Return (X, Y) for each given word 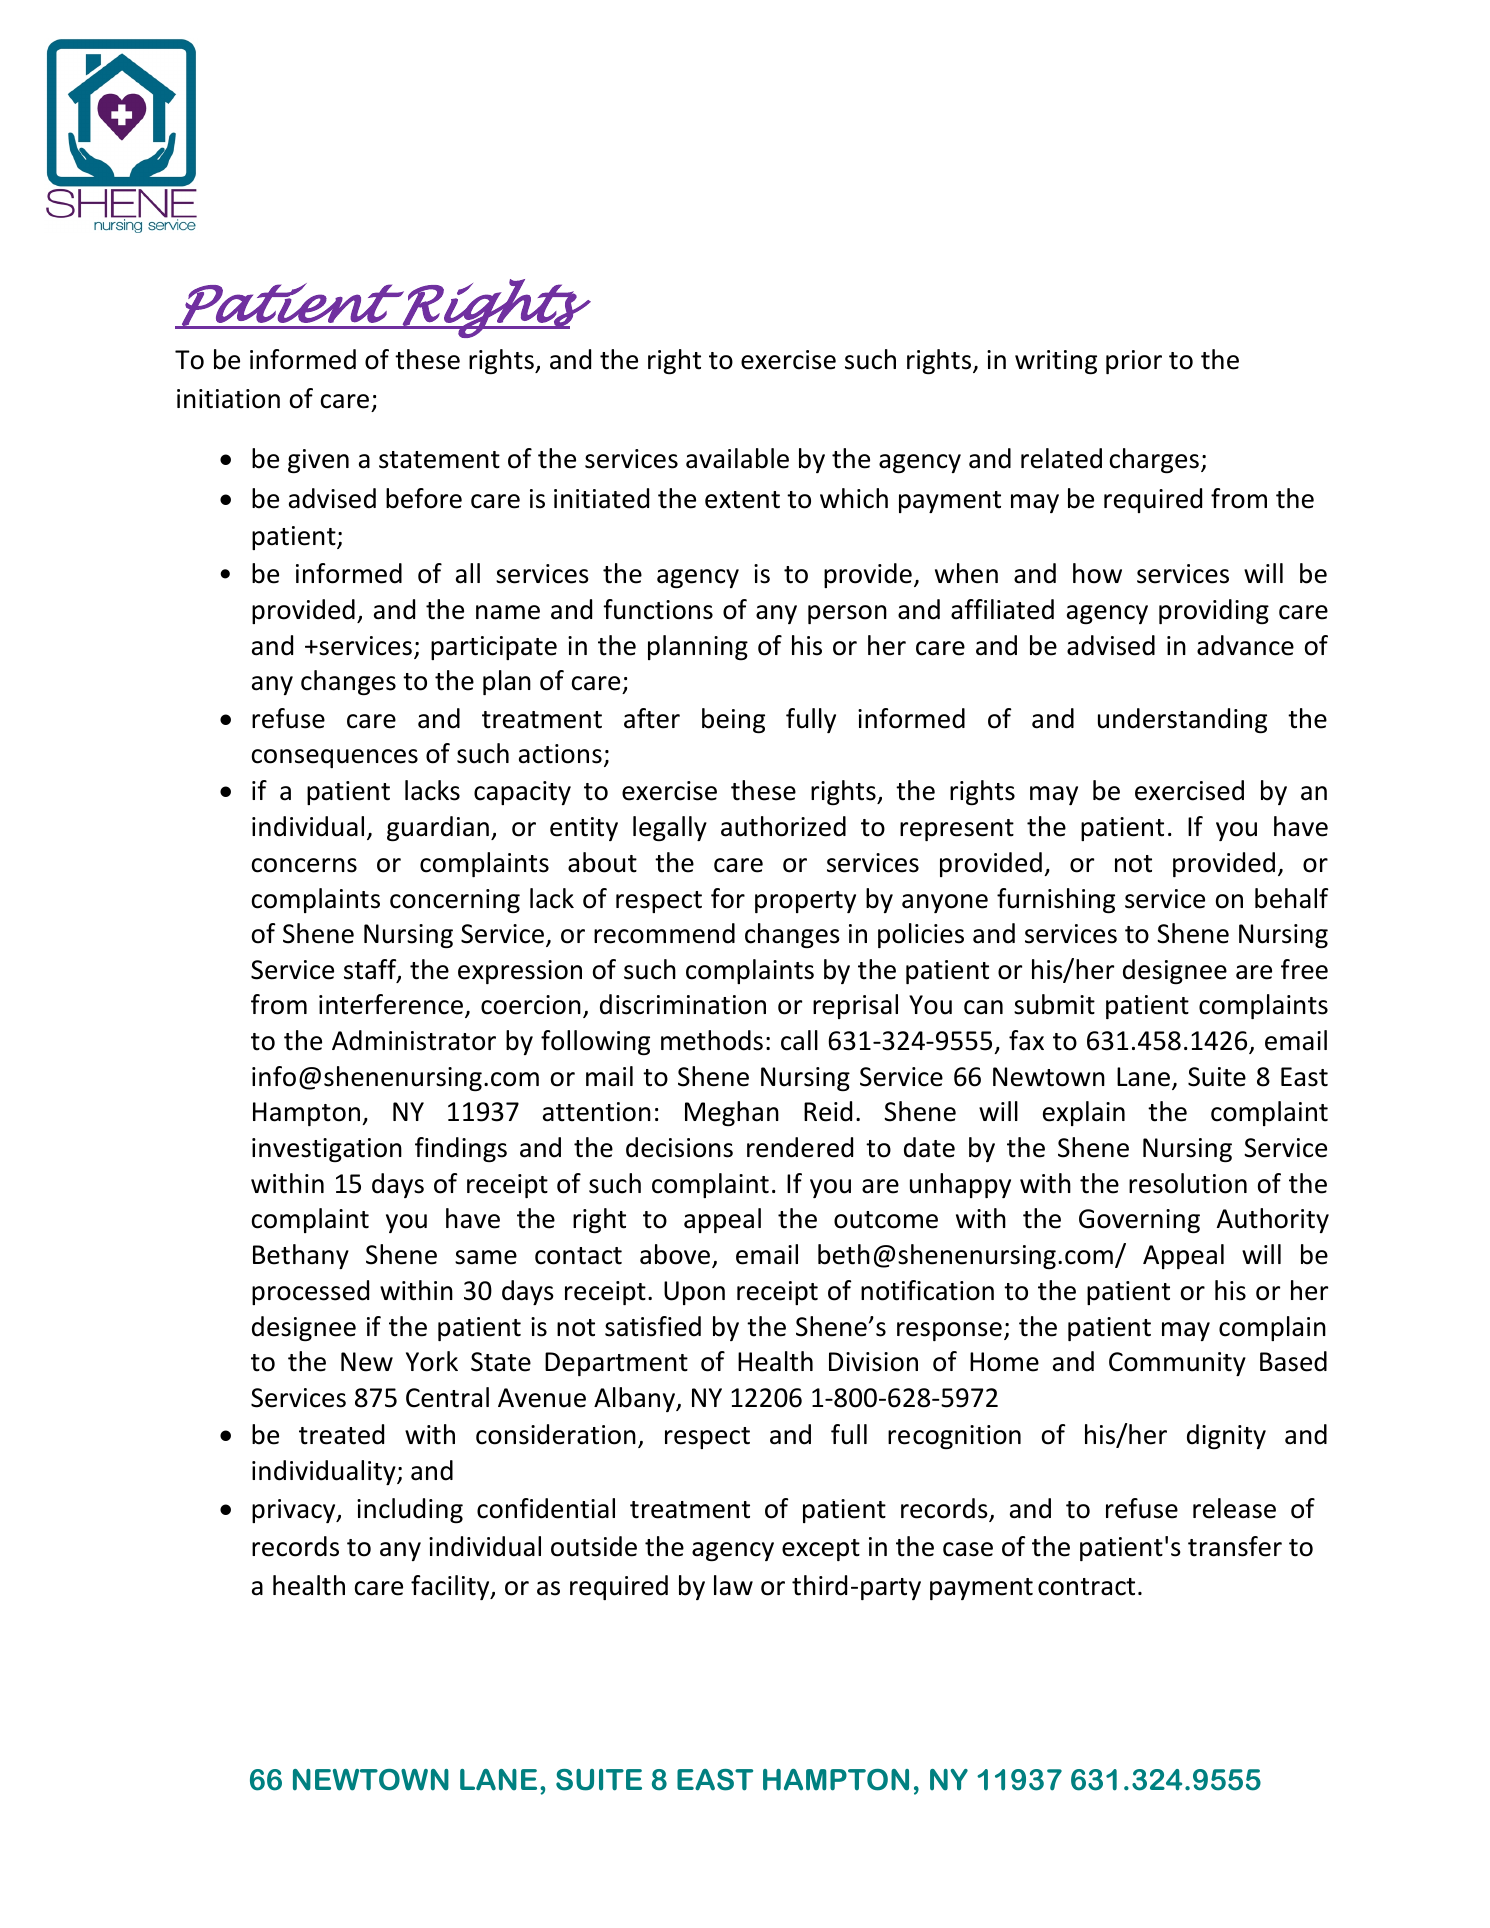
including (410, 1510)
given (318, 461)
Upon (694, 1293)
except (821, 1550)
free (1304, 969)
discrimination (683, 1004)
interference (391, 1004)
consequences (335, 758)
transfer (1235, 1546)
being (733, 720)
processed (310, 1292)
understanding (1182, 720)
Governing (1139, 1221)
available (737, 458)
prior (1134, 362)
